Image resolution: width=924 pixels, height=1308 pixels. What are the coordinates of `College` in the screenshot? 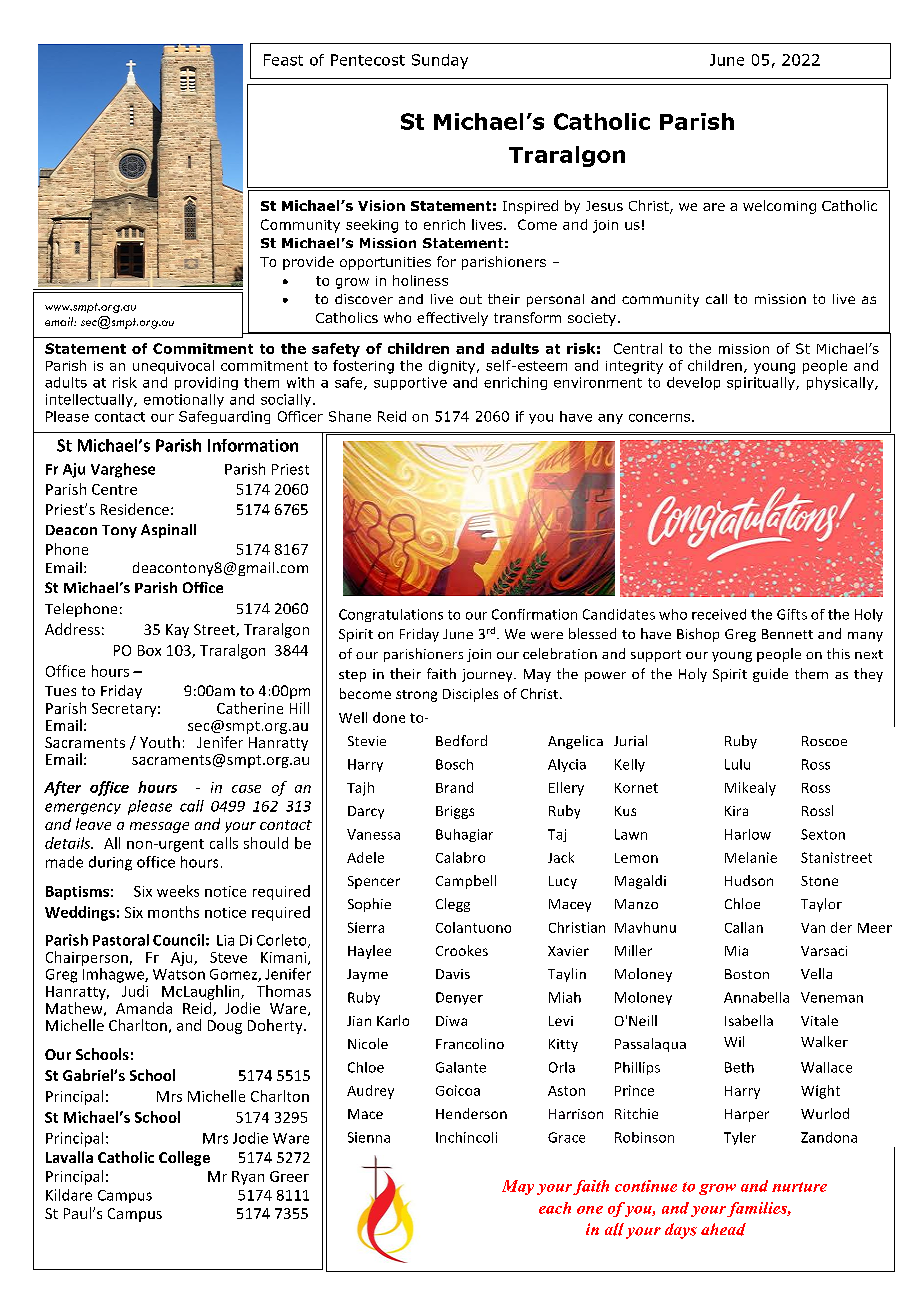 It's located at (184, 1158).
